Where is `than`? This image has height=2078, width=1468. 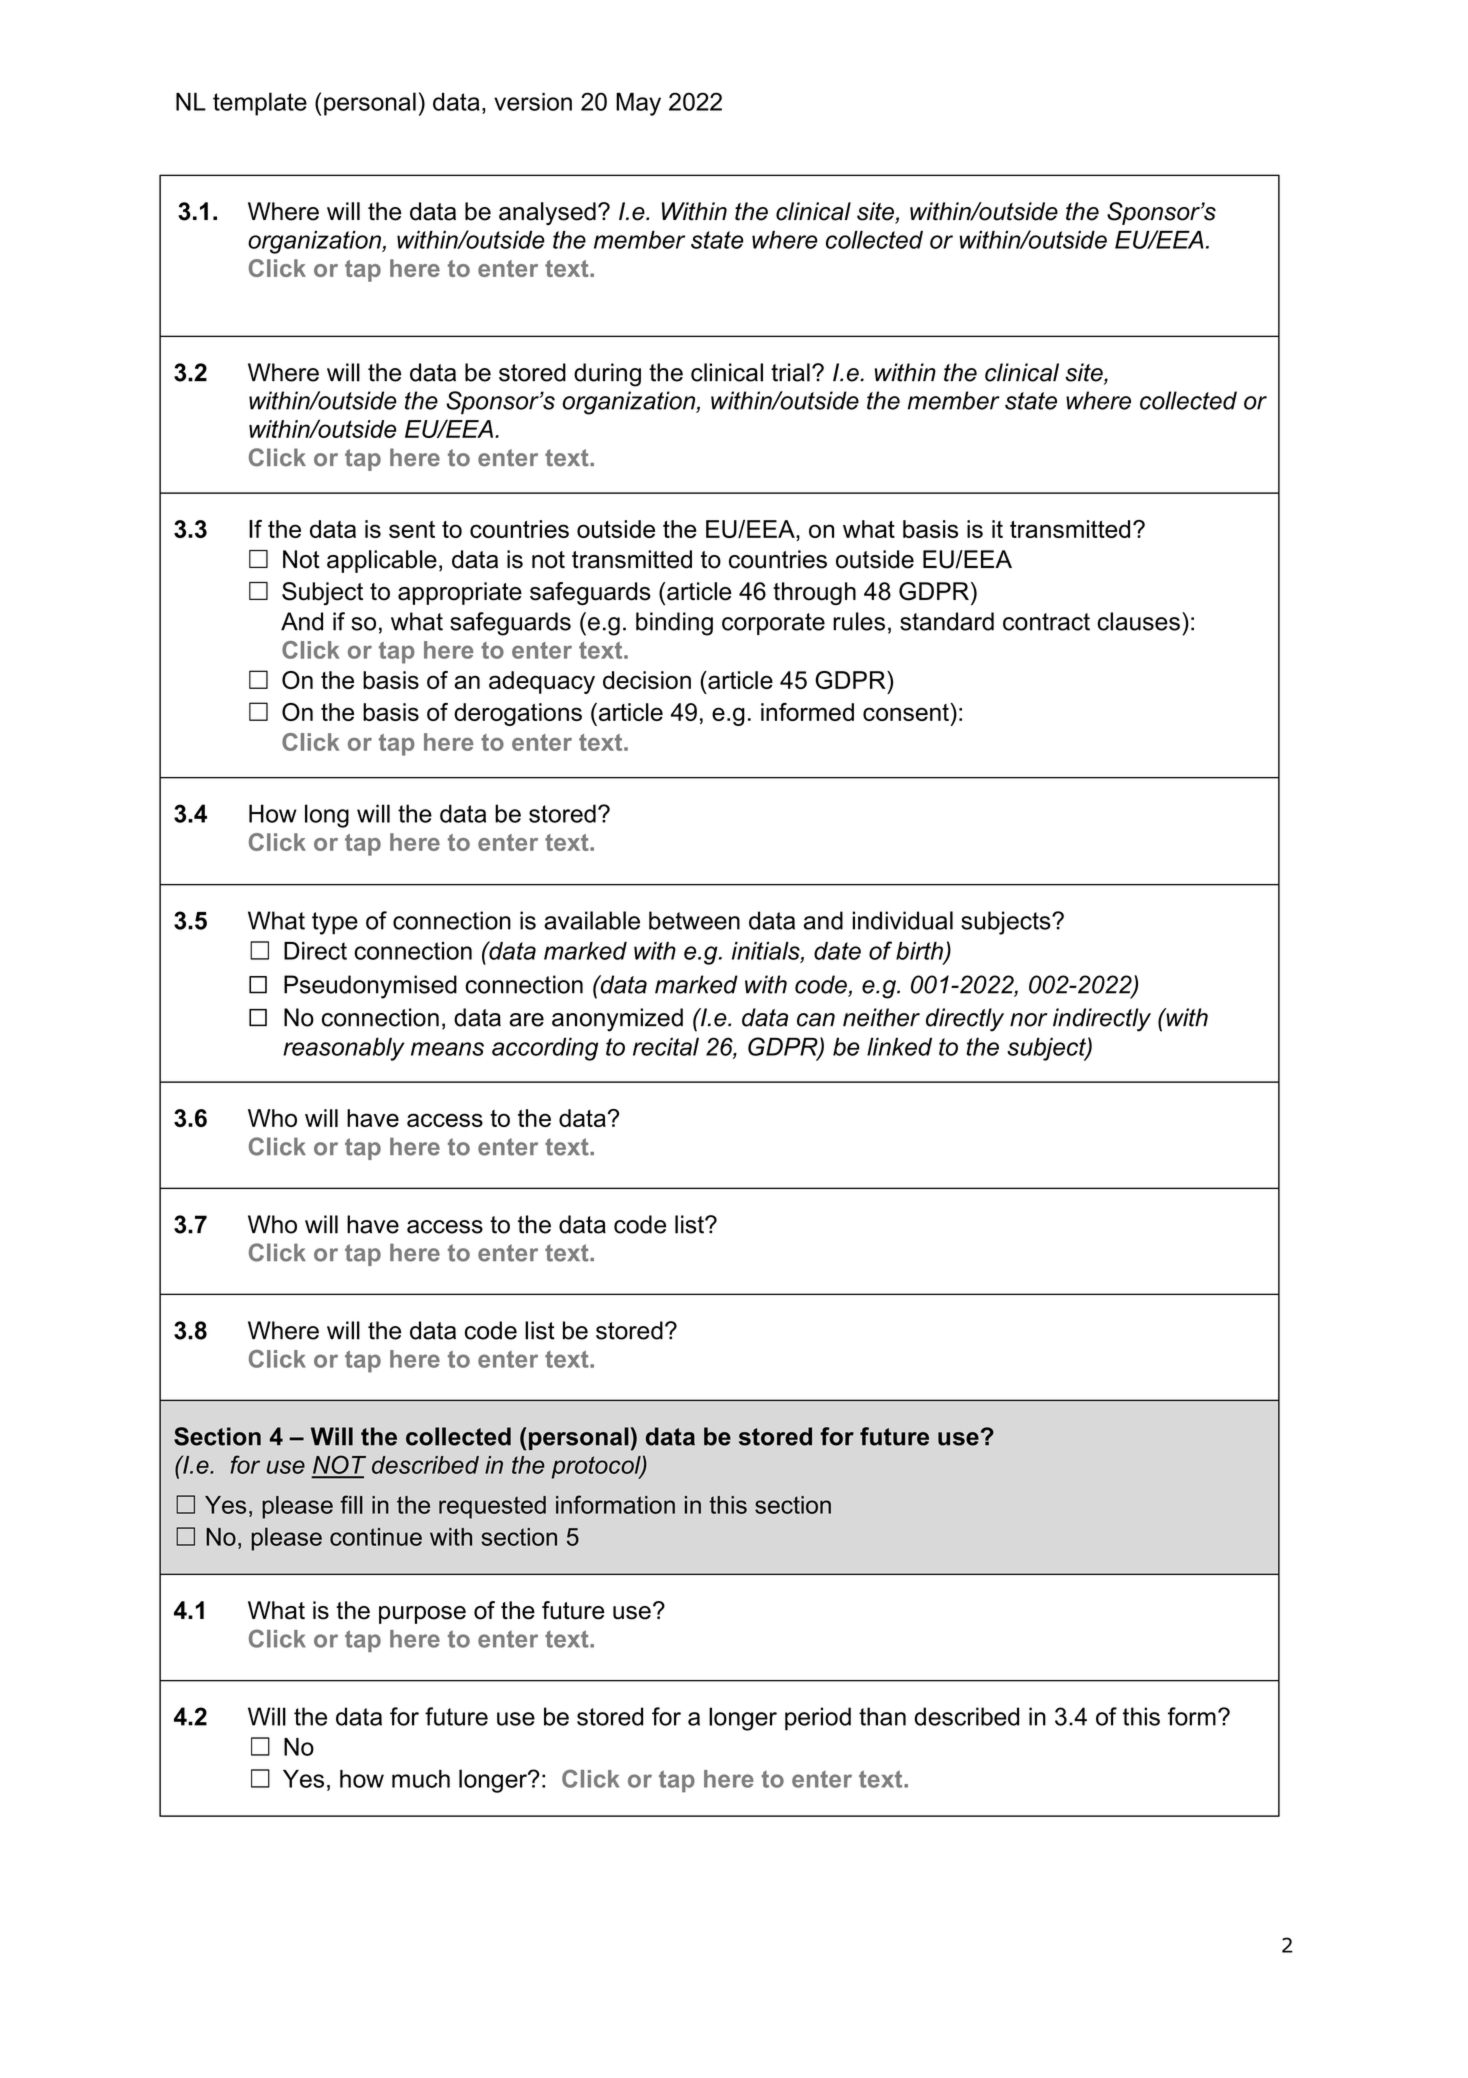
than is located at coordinates (882, 1716).
